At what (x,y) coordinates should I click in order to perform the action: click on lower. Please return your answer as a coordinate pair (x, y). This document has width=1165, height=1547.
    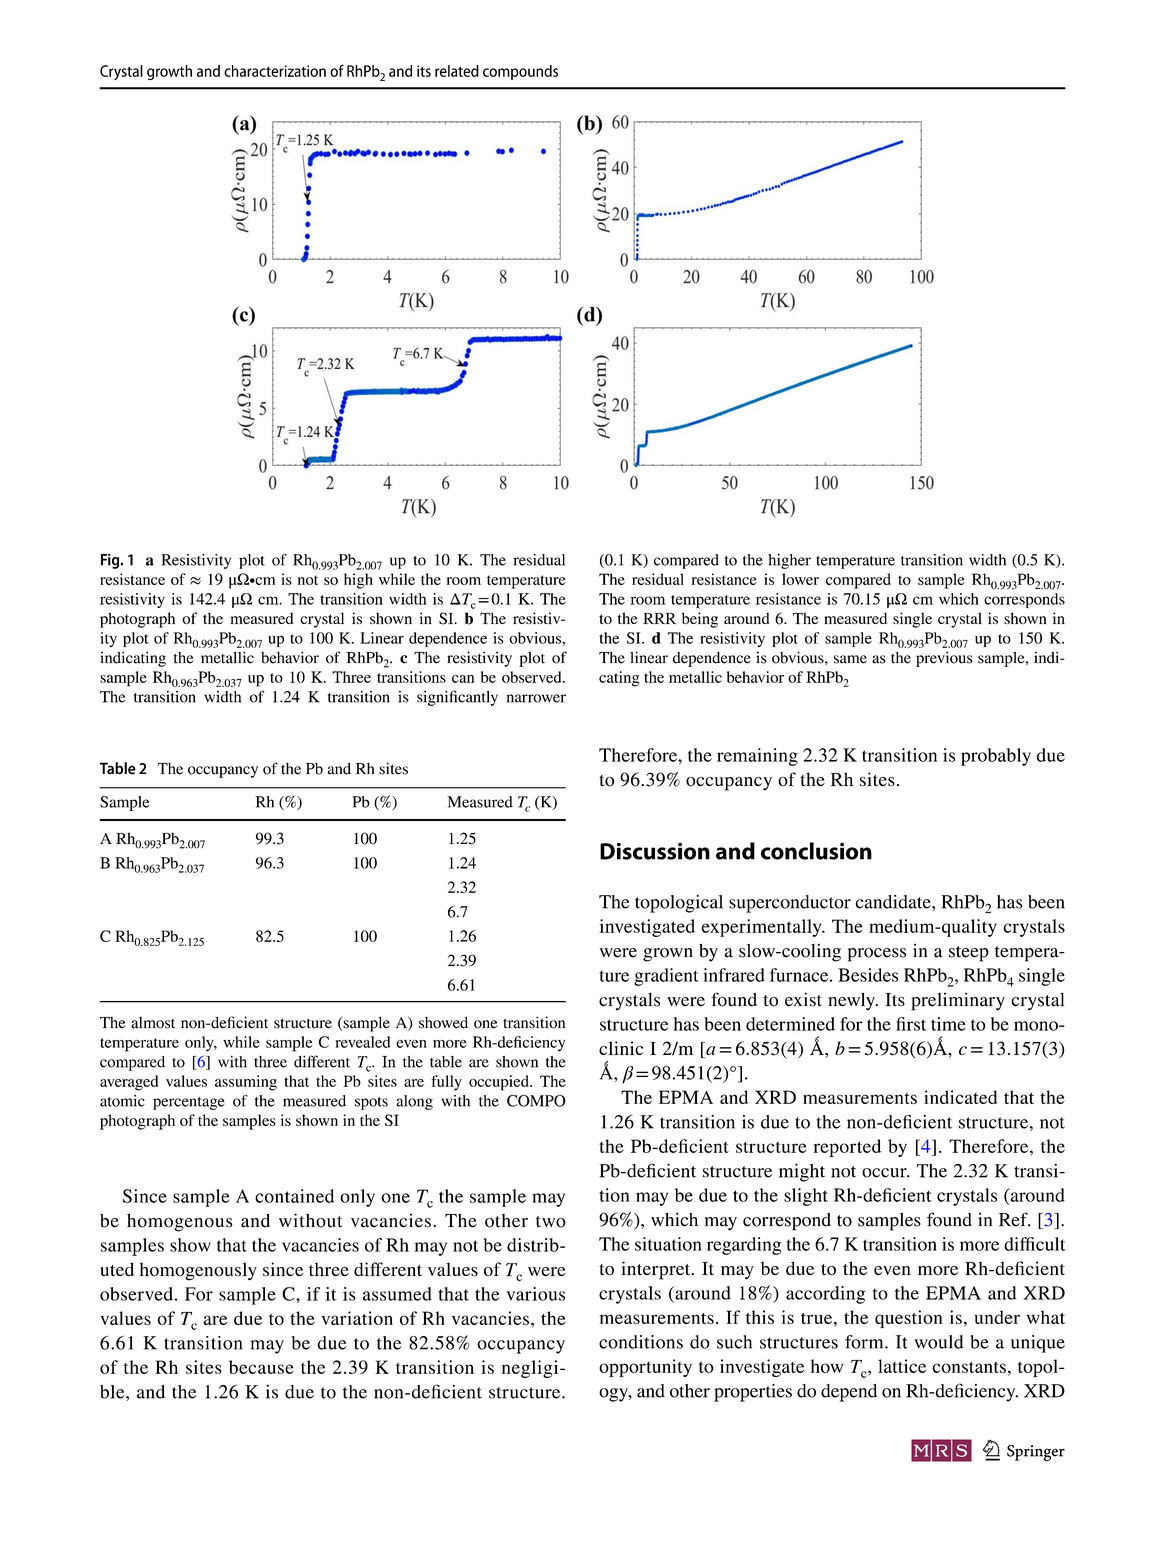
    Looking at the image, I should click on (800, 579).
